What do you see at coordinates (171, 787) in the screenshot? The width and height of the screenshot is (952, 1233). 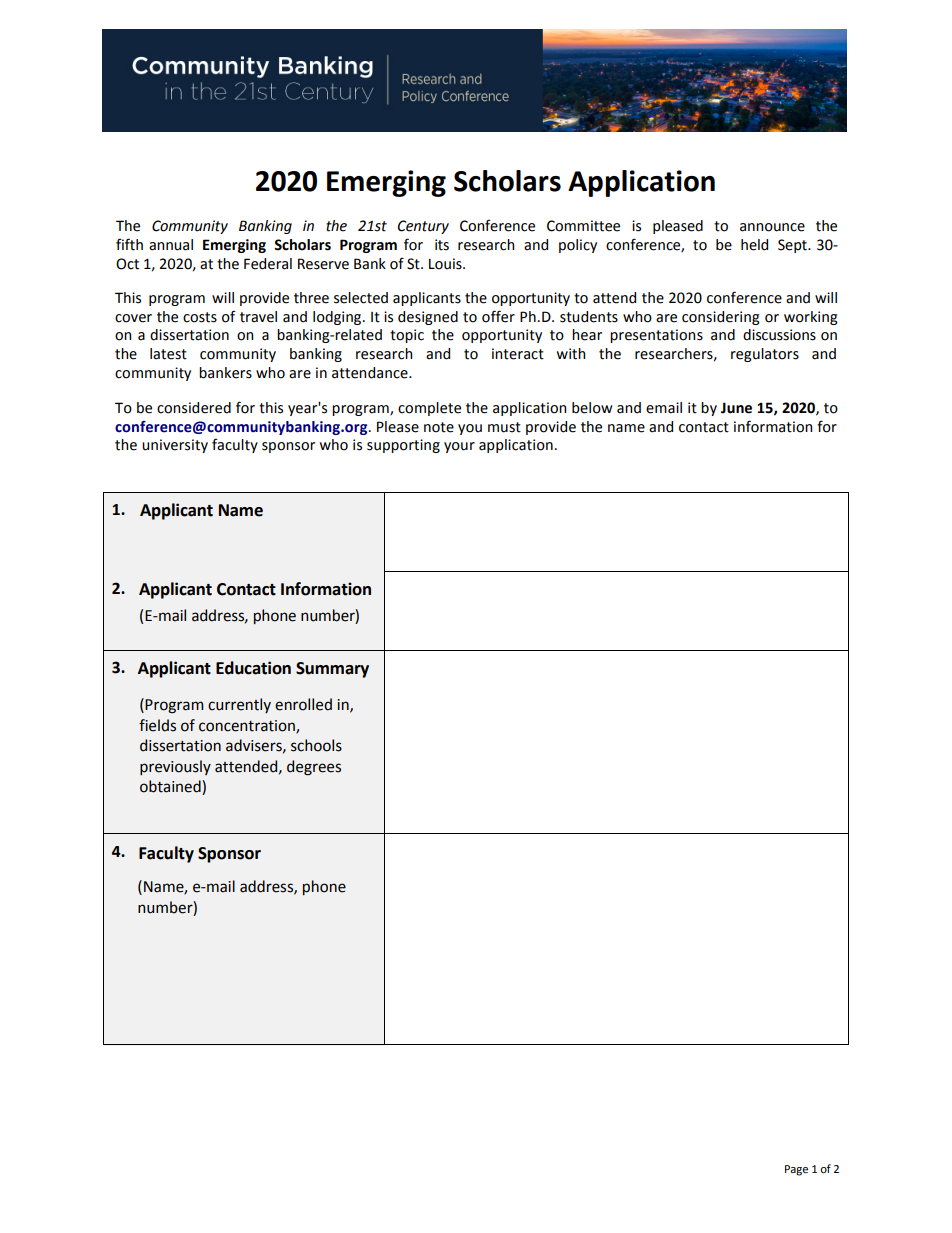 I see `obtained` at bounding box center [171, 787].
